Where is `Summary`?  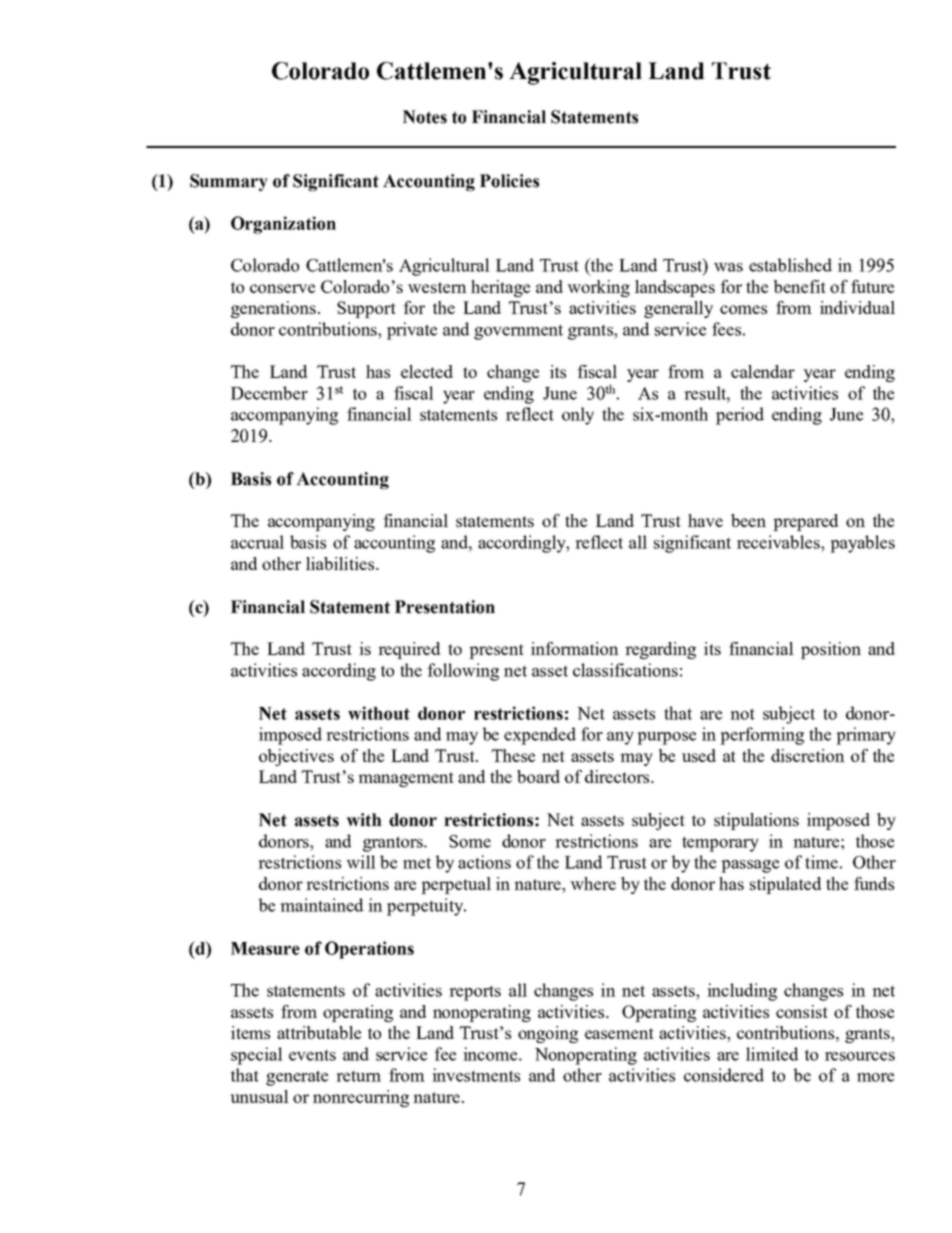 Summary is located at coordinates (229, 182).
